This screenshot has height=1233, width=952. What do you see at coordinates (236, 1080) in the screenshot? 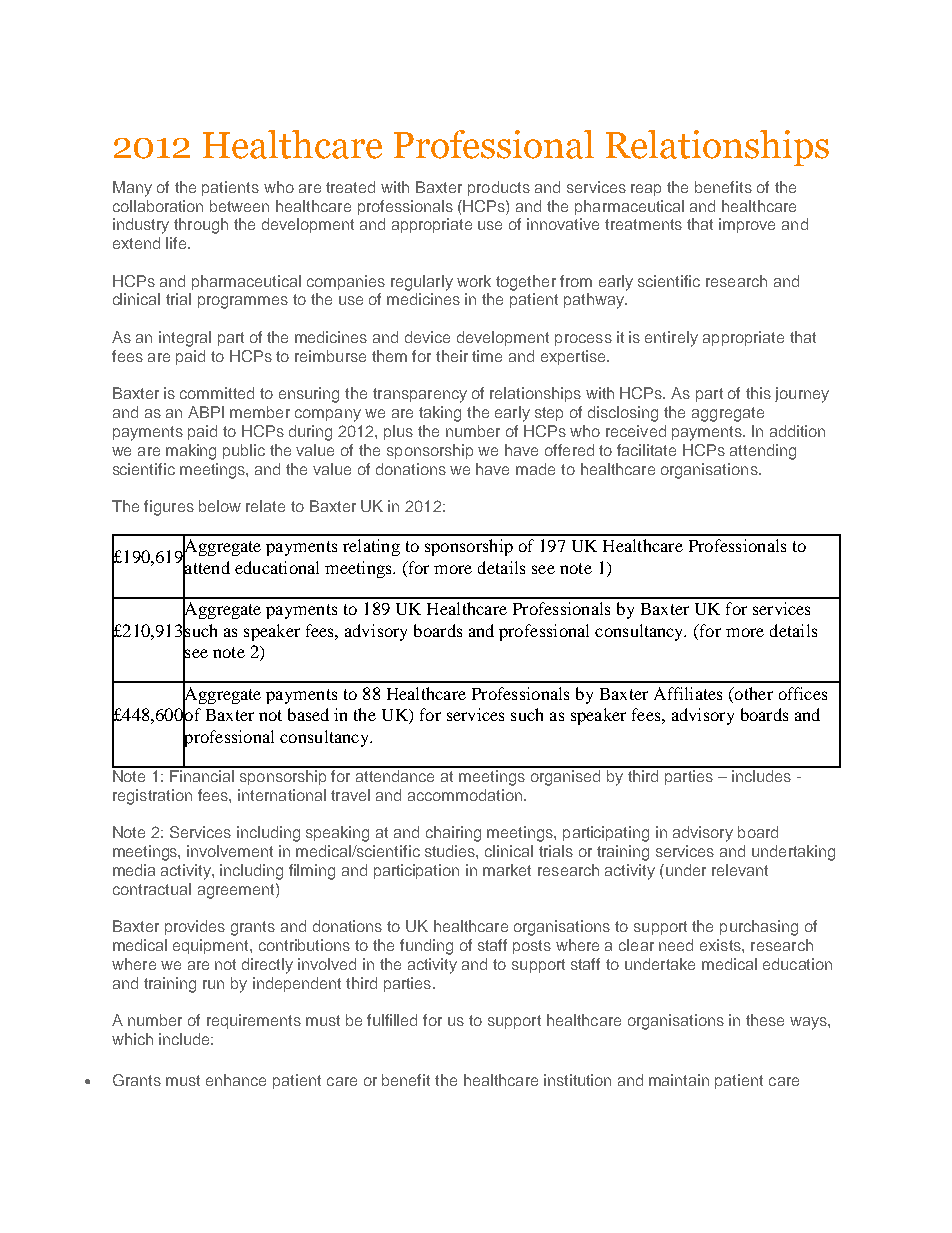
I see `enhance` at bounding box center [236, 1080].
